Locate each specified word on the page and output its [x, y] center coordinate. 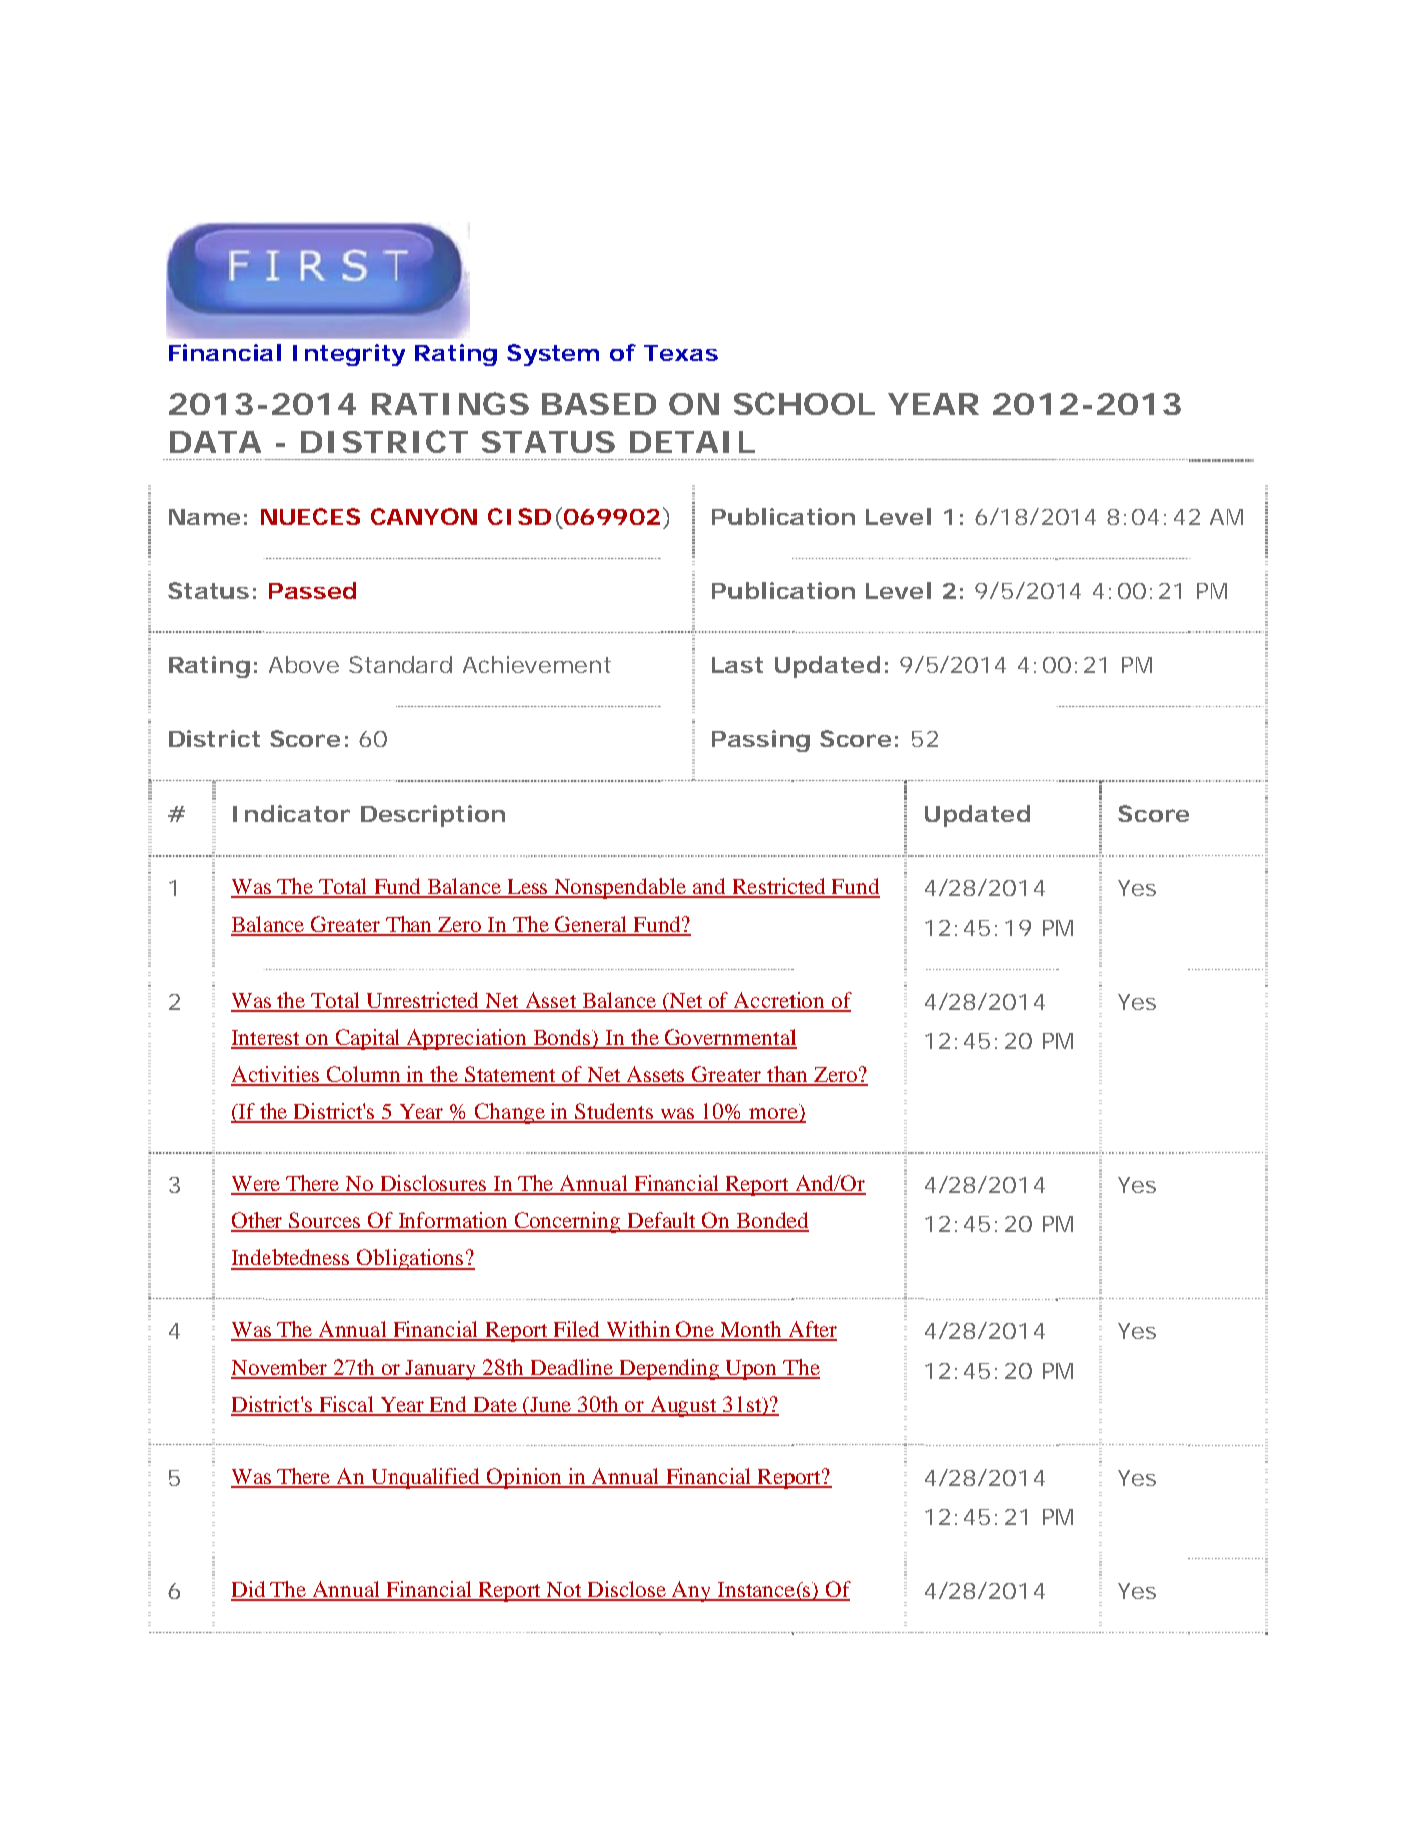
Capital [368, 1039]
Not [564, 1591]
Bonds [562, 1038]
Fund [855, 887]
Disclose [627, 1590]
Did [249, 1590]
